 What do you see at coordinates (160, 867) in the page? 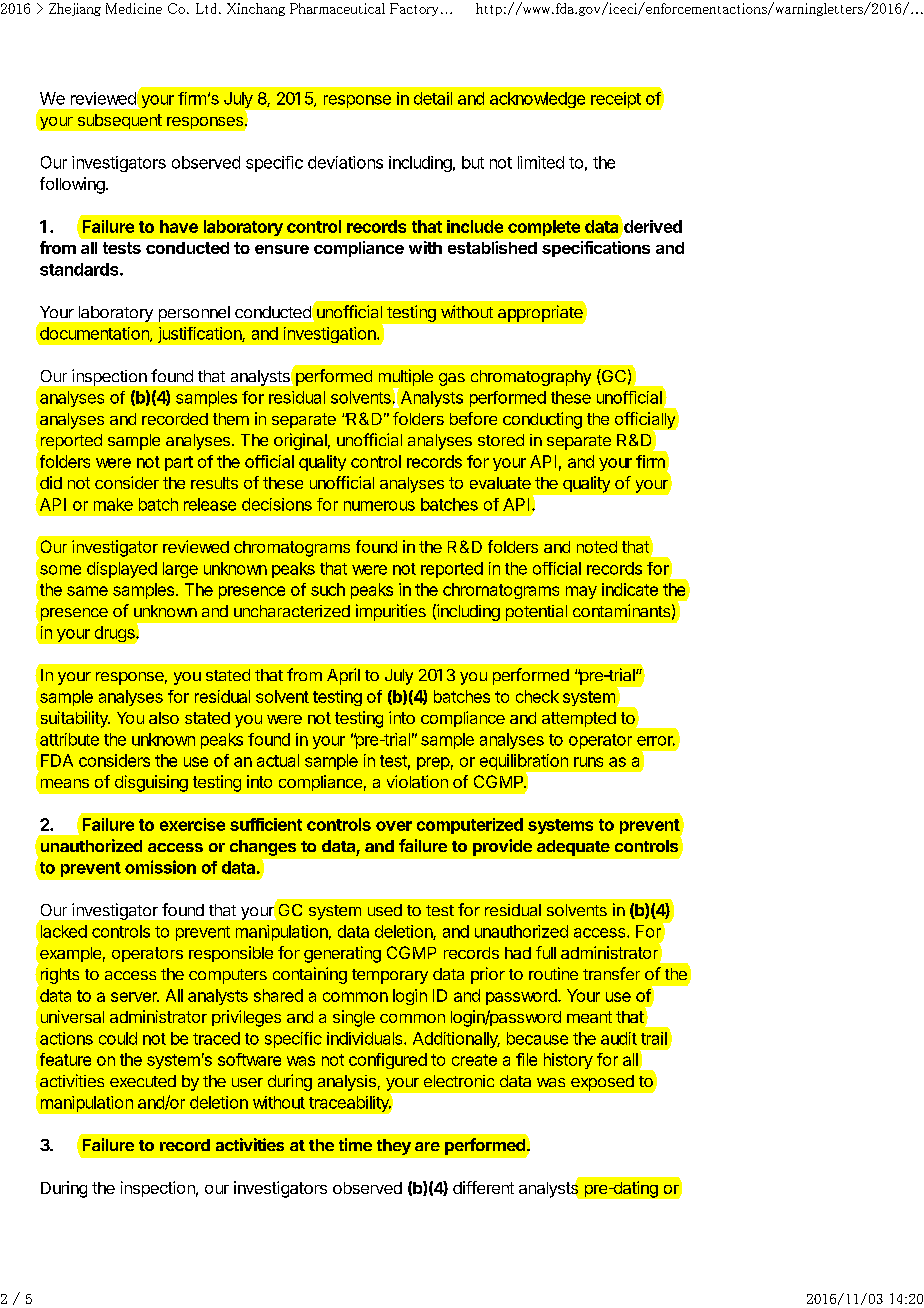
I see `omission` at bounding box center [160, 867].
